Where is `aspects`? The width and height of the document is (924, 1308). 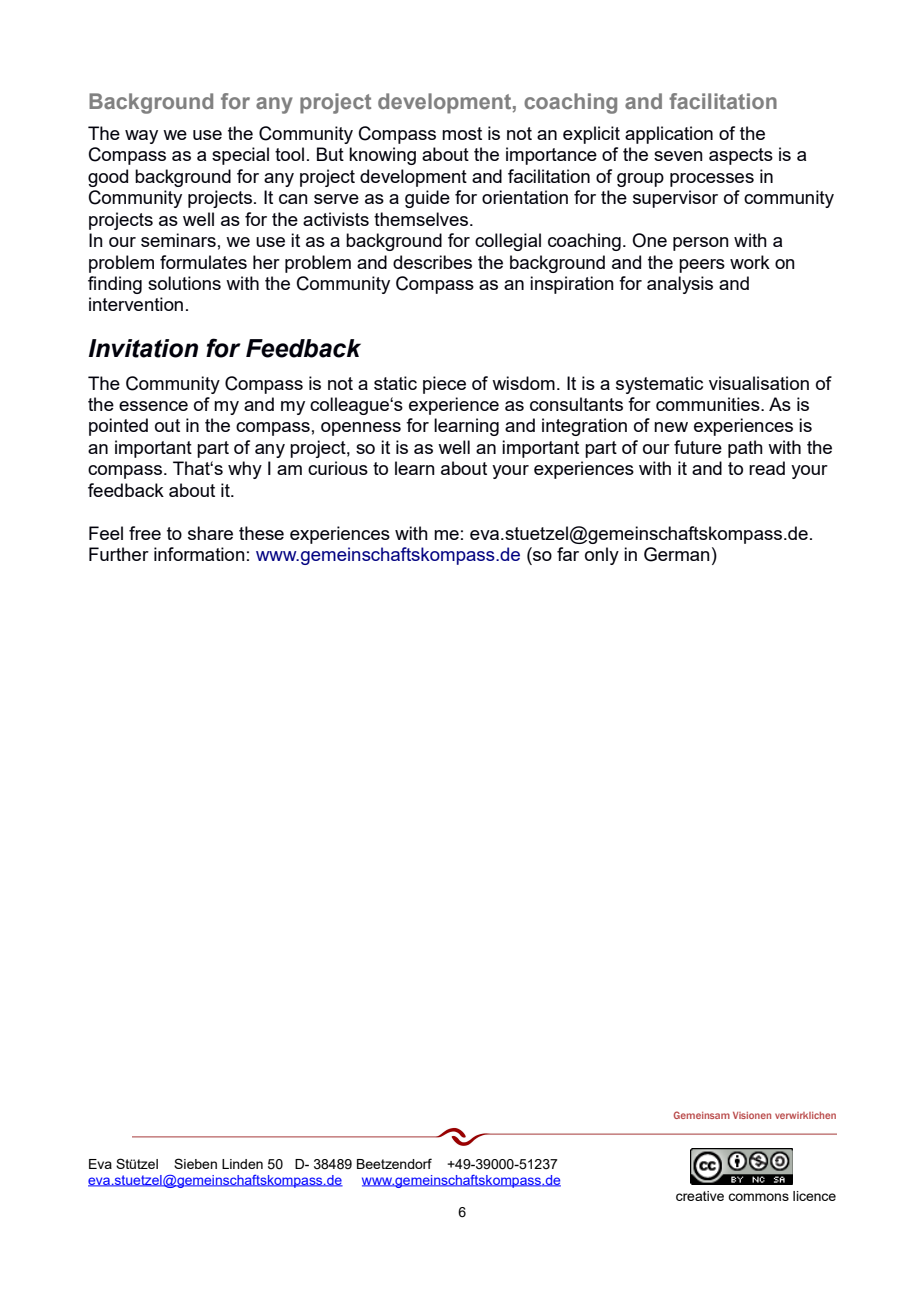 aspects is located at coordinates (741, 156).
